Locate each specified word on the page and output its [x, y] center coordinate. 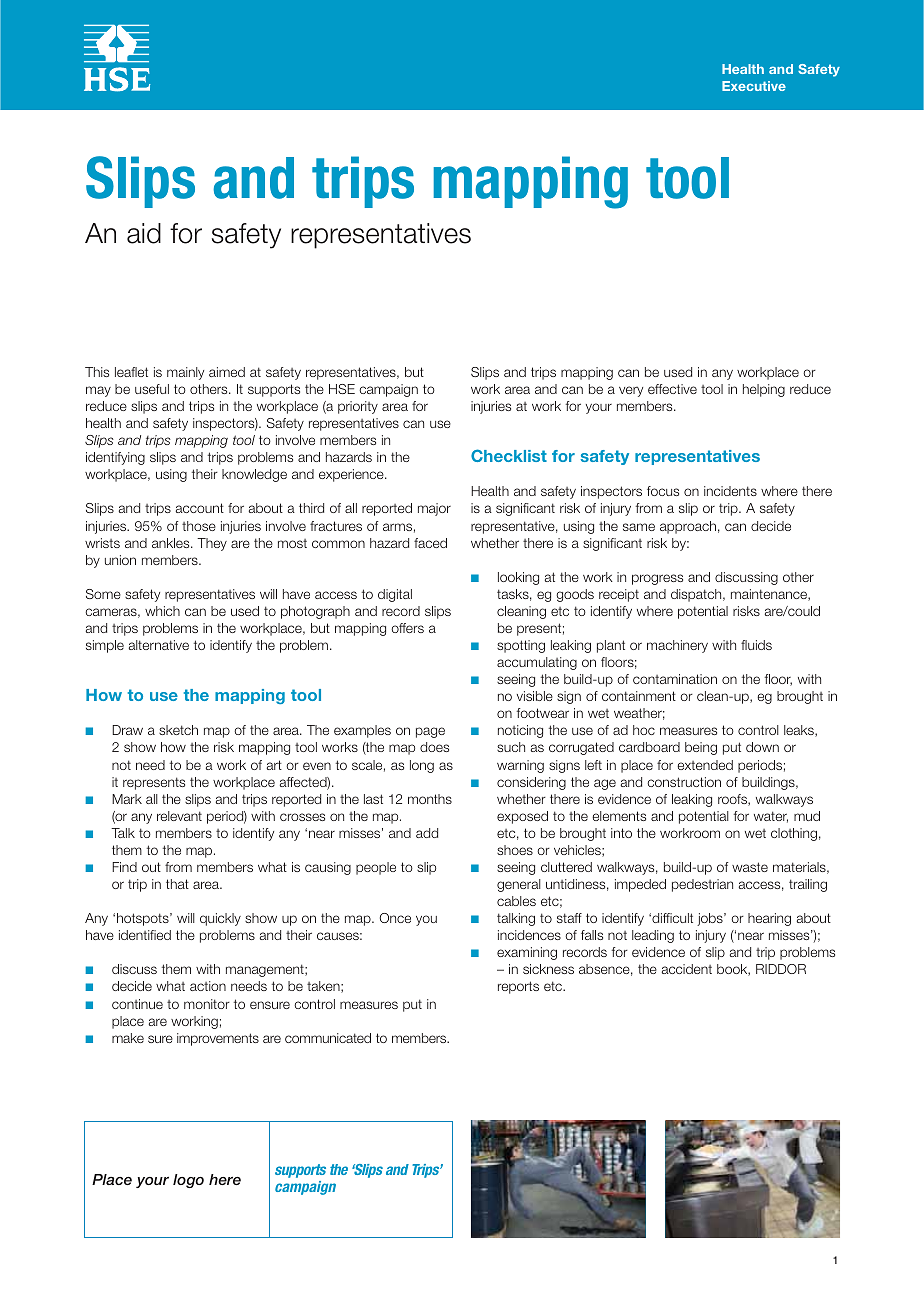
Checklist [509, 455]
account [200, 508]
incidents [730, 491]
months [430, 799]
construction [684, 782]
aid [144, 233]
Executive [754, 86]
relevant [179, 816]
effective [672, 389]
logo [188, 1181]
